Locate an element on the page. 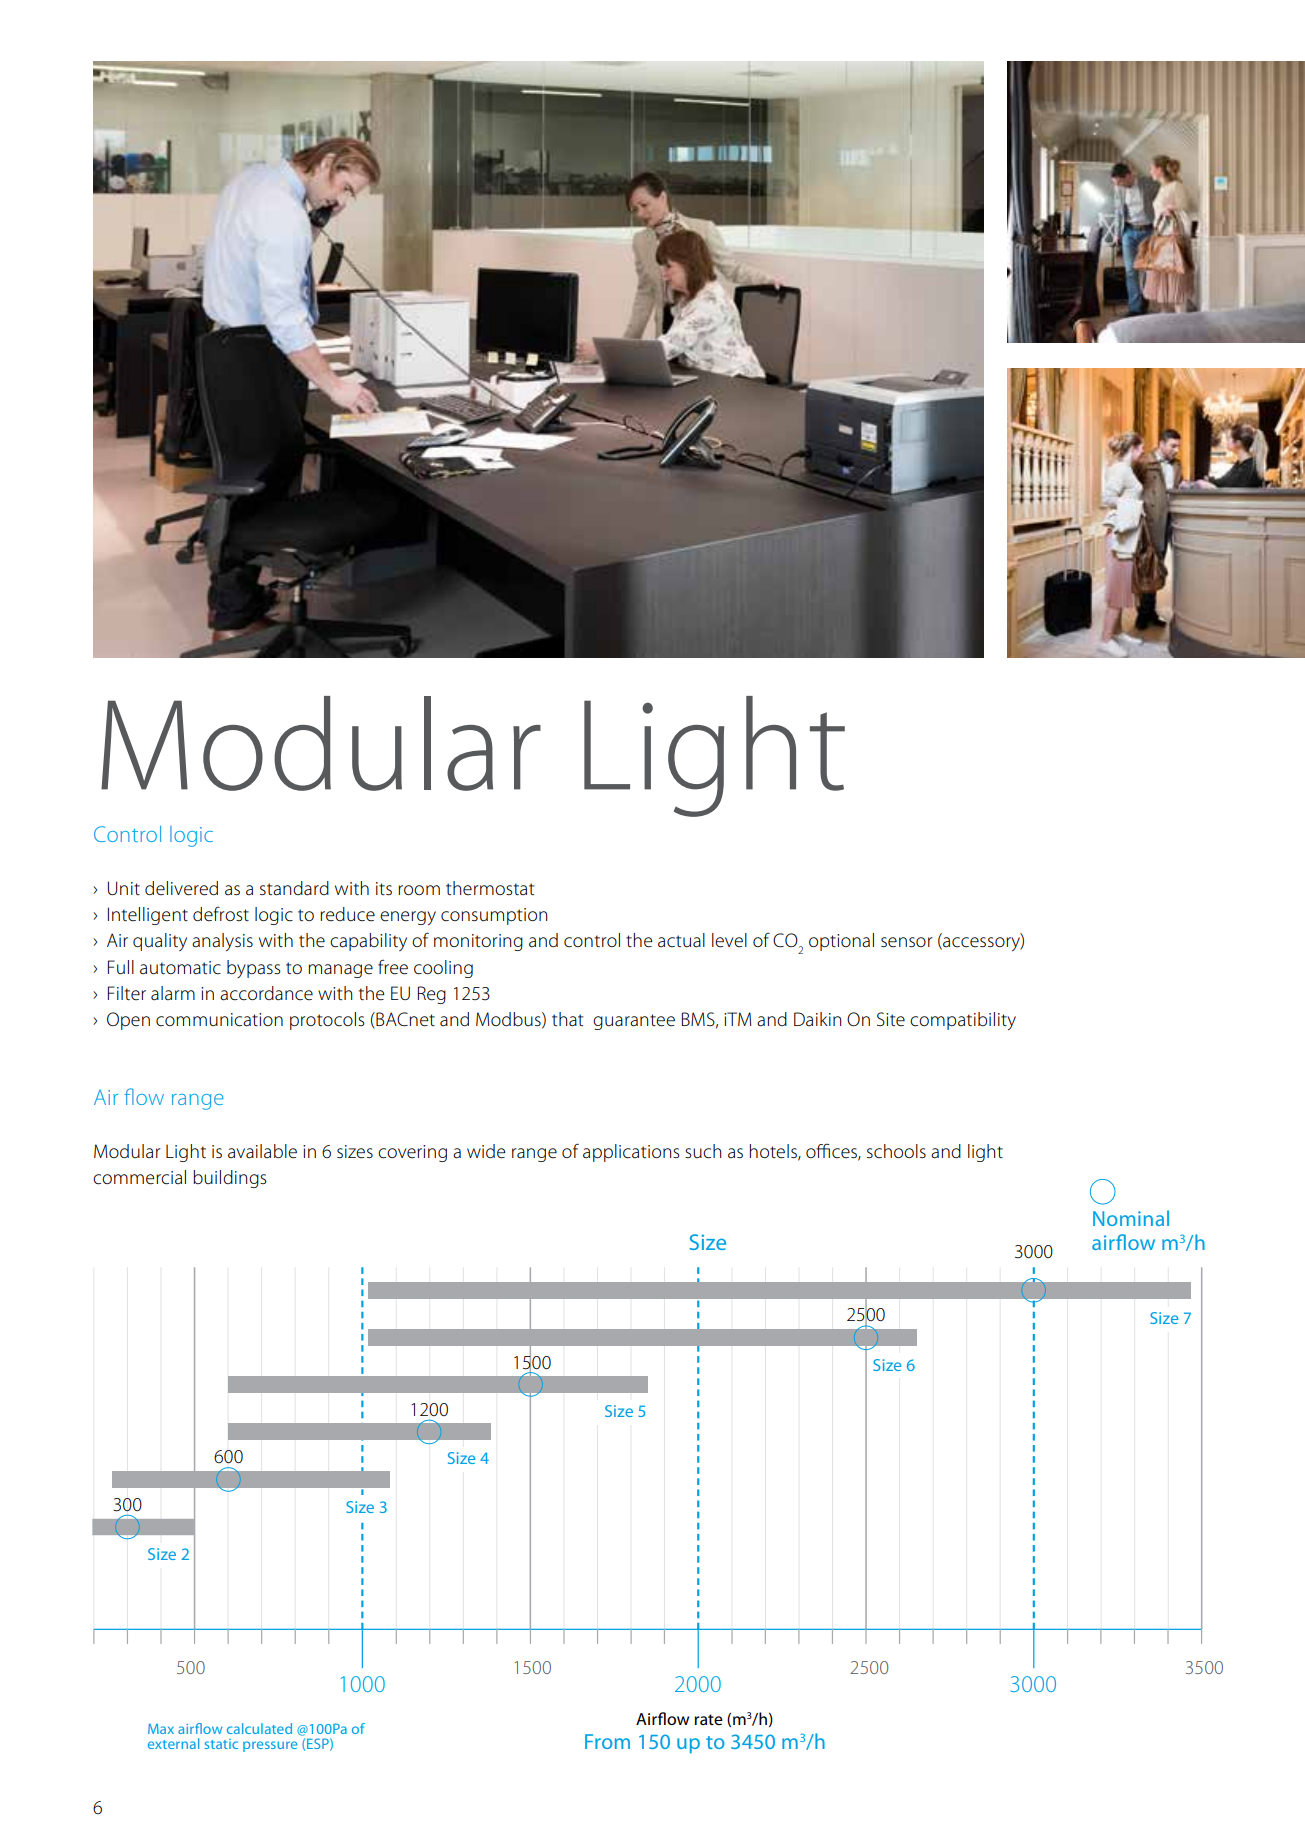  rate is located at coordinates (708, 1719).
